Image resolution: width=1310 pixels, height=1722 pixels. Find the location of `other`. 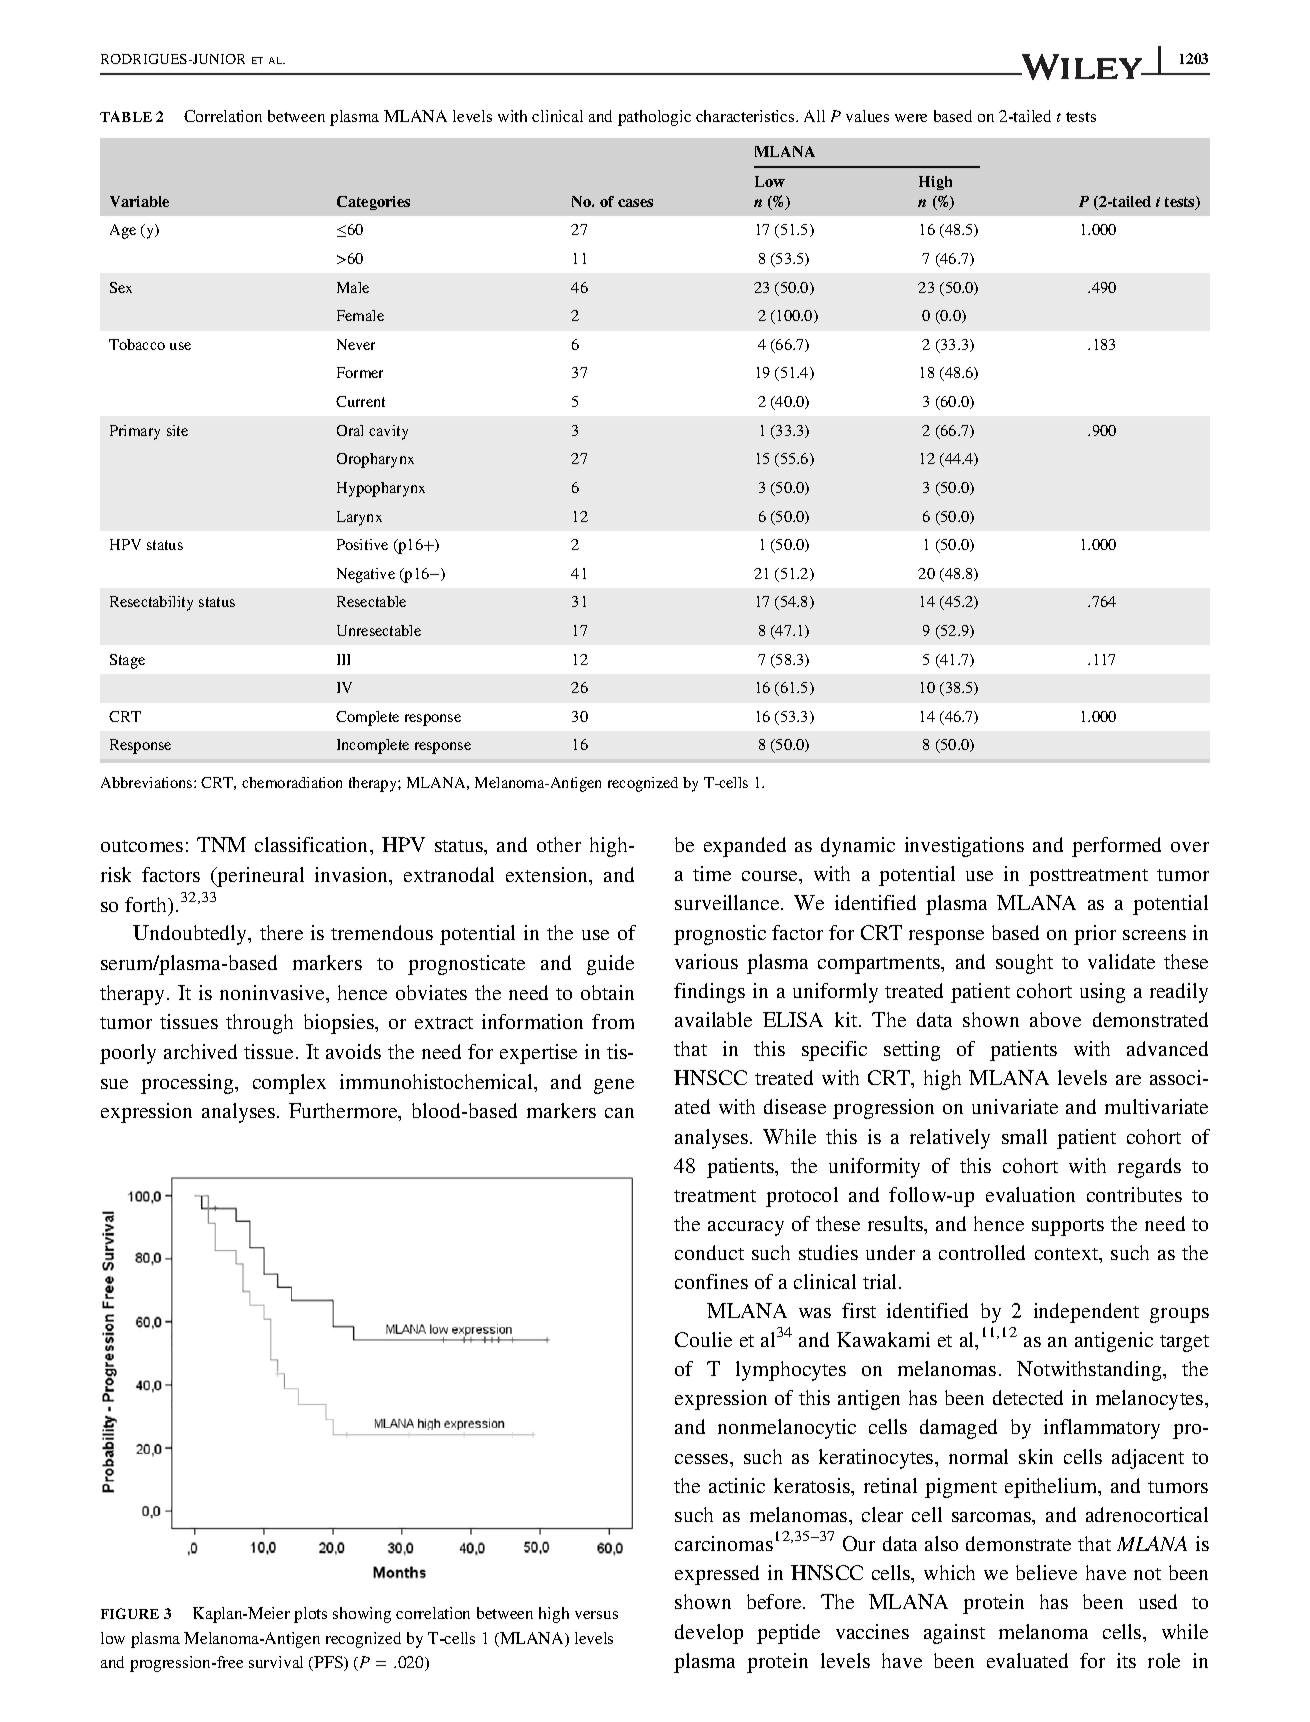

other is located at coordinates (559, 844).
